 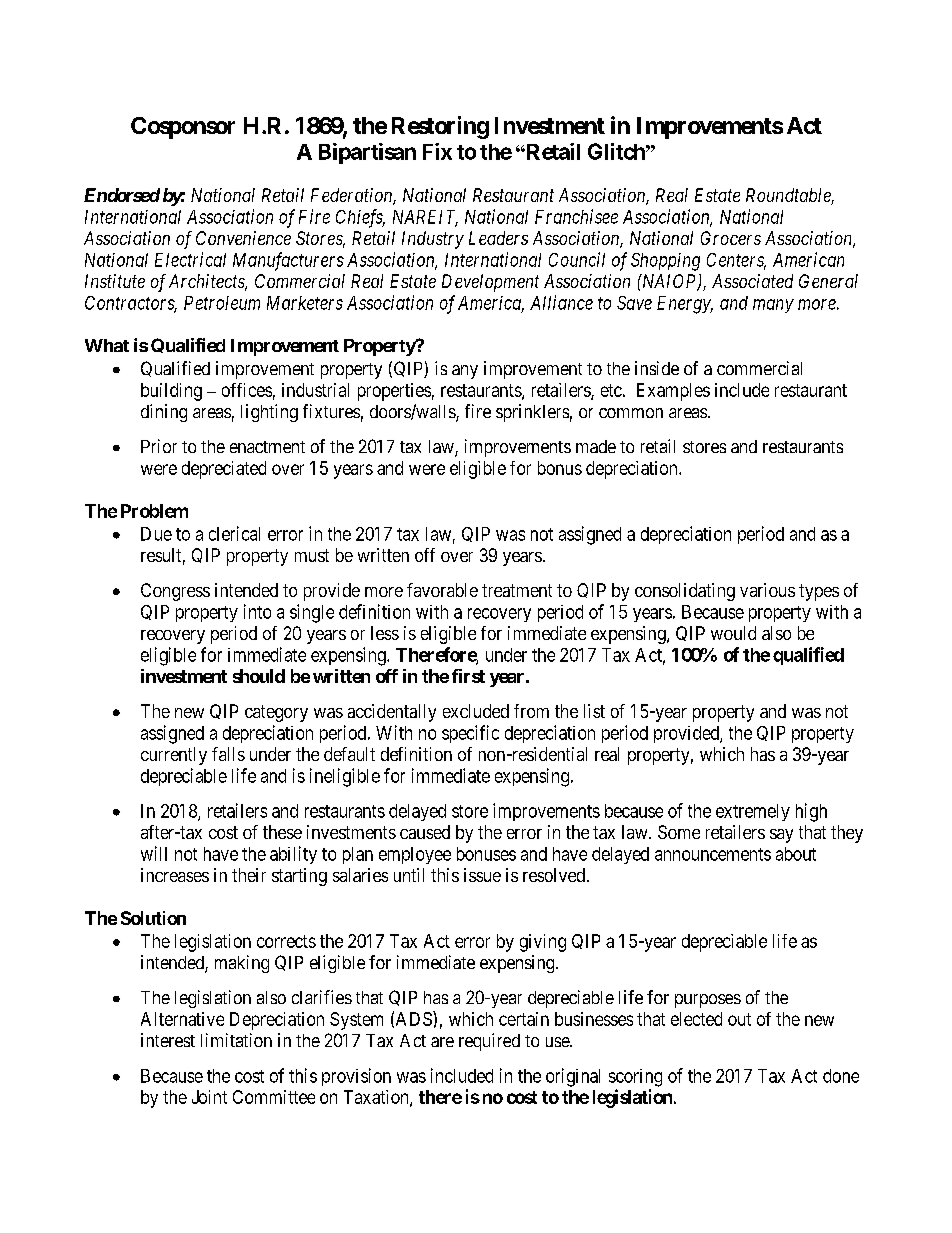 I want to click on building, so click(x=171, y=392).
